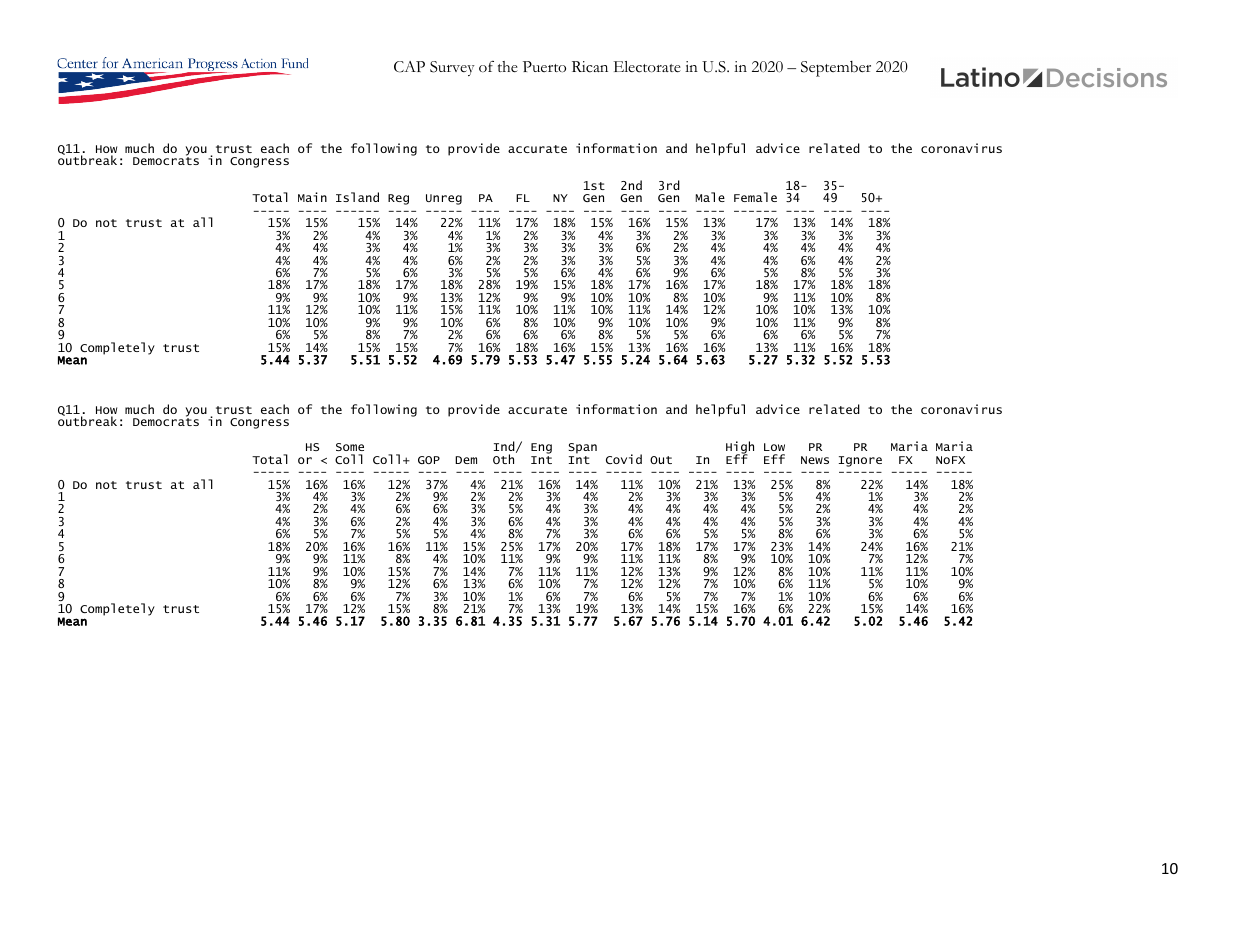  What do you see at coordinates (409, 67) in the page?
I see `CAP` at bounding box center [409, 67].
